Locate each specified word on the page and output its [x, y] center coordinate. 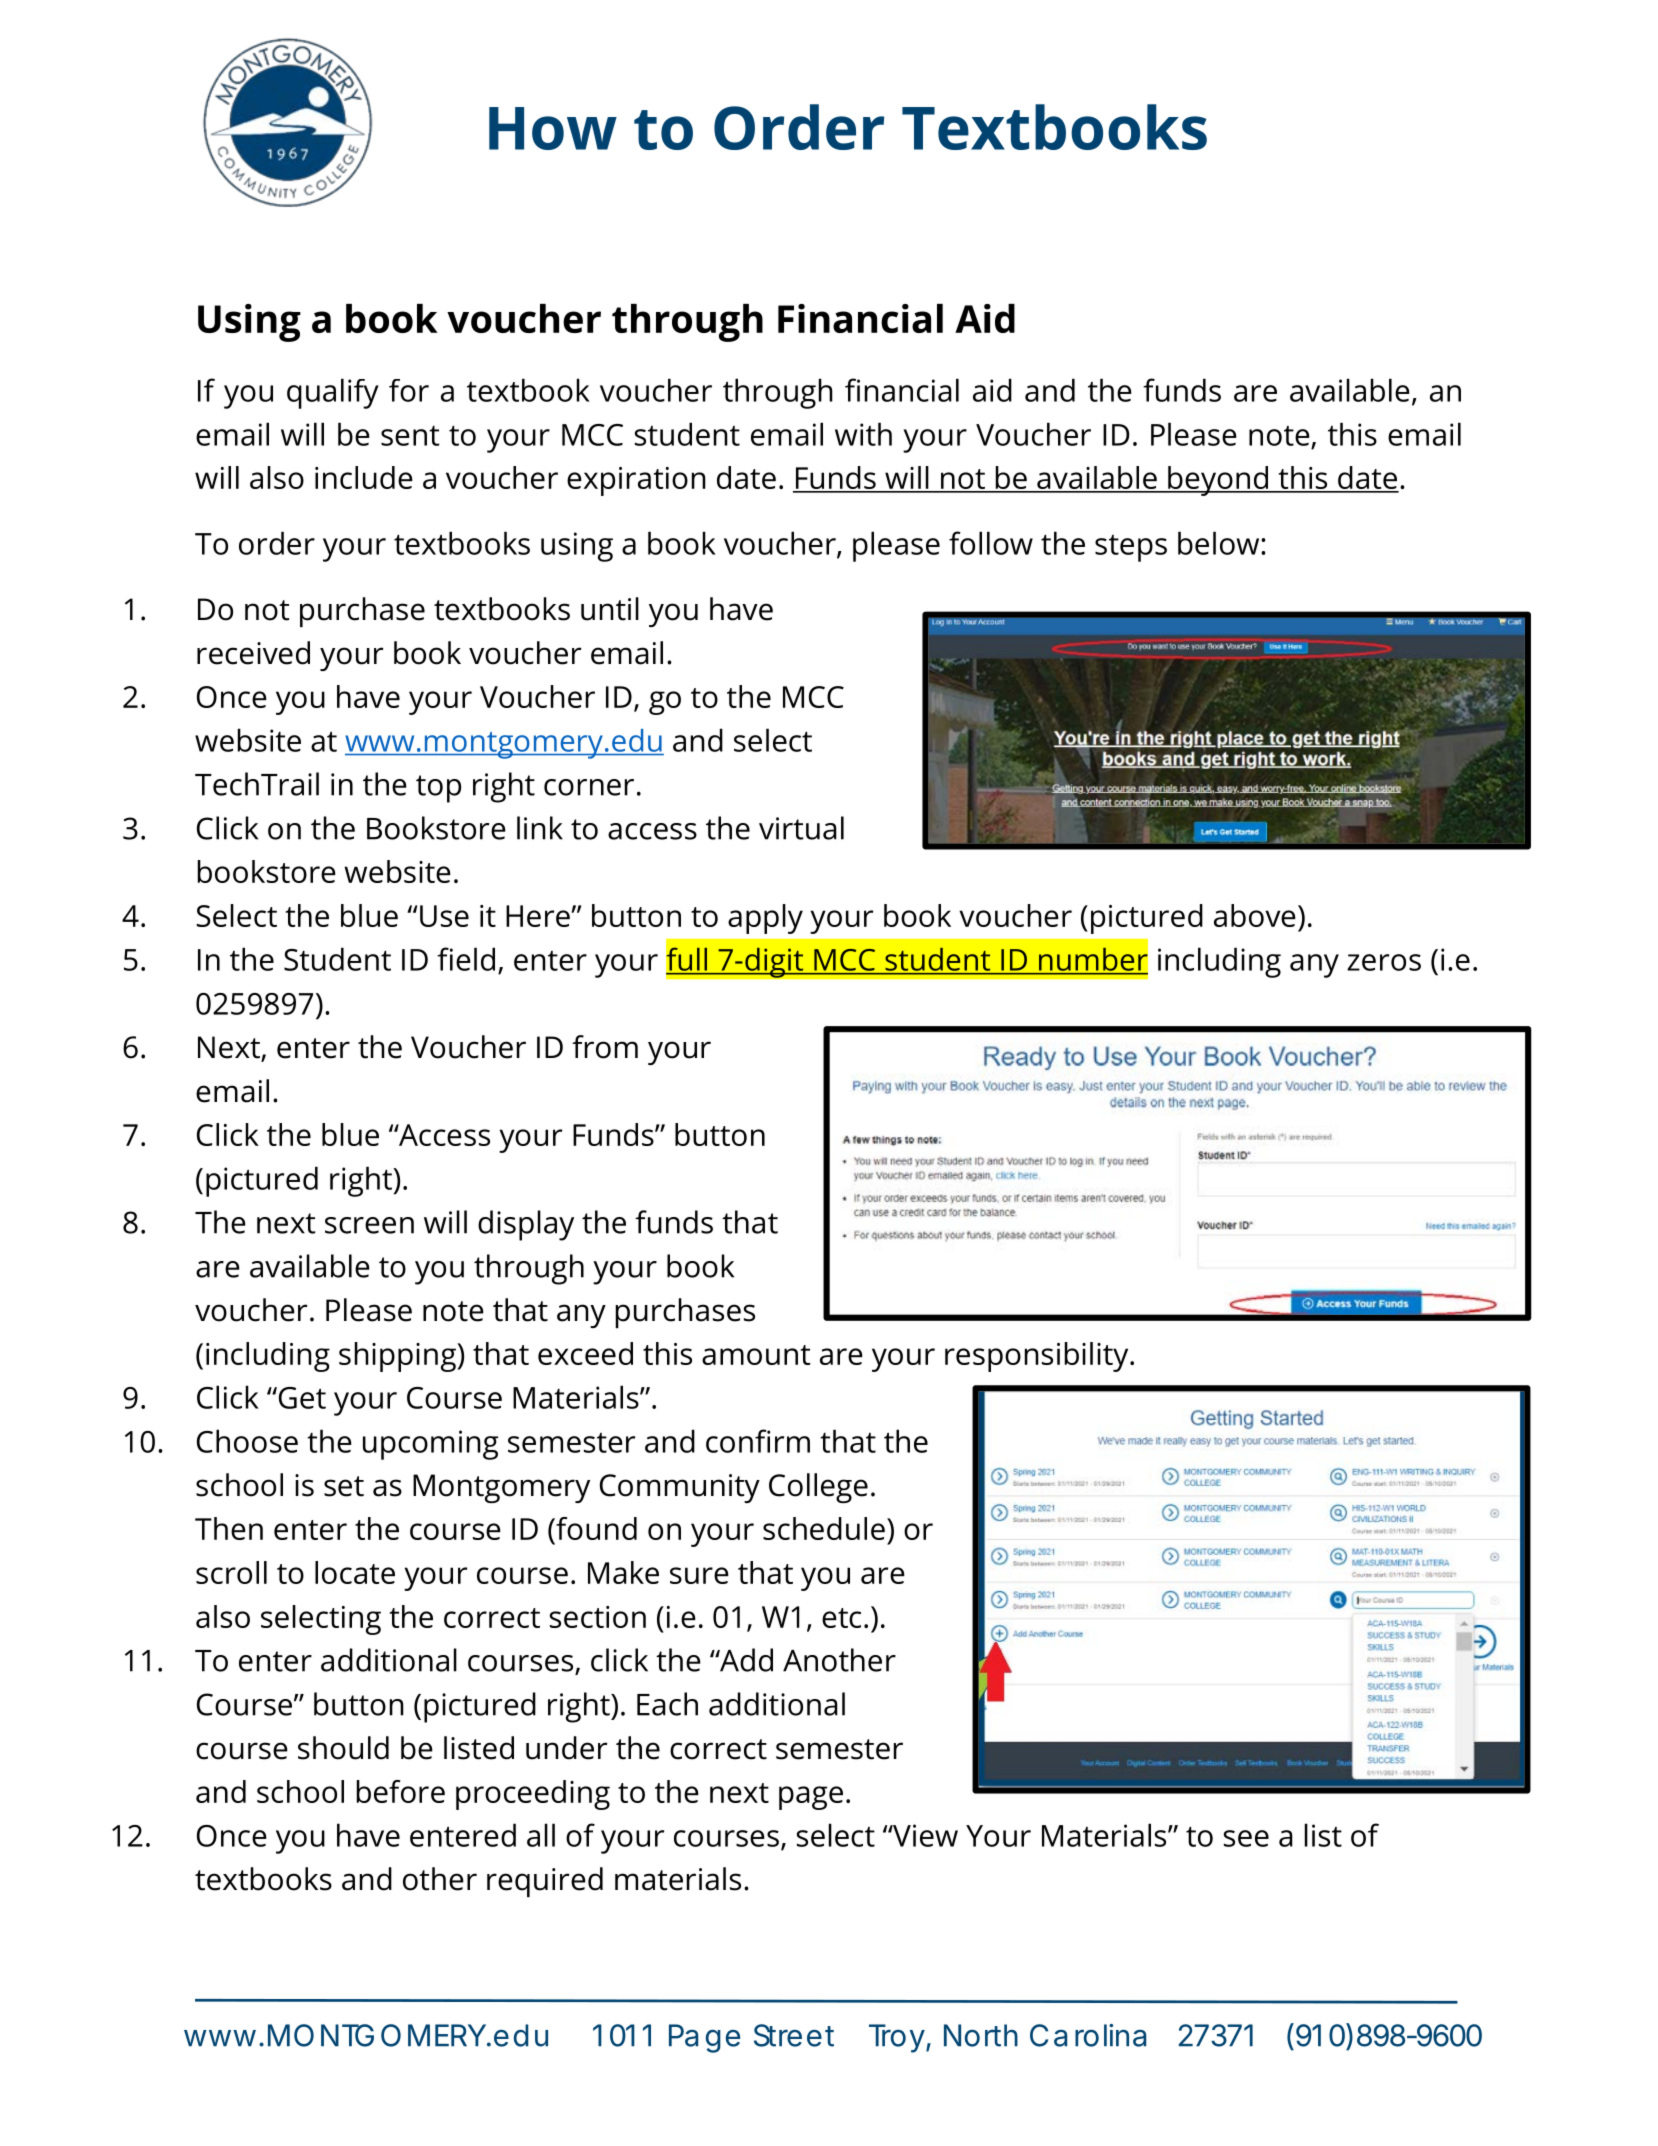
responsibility [1038, 1357]
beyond [1218, 481]
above [1255, 915]
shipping [398, 1357]
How [553, 128]
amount [756, 1355]
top [438, 789]
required [545, 1882]
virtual [801, 828]
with [863, 434]
